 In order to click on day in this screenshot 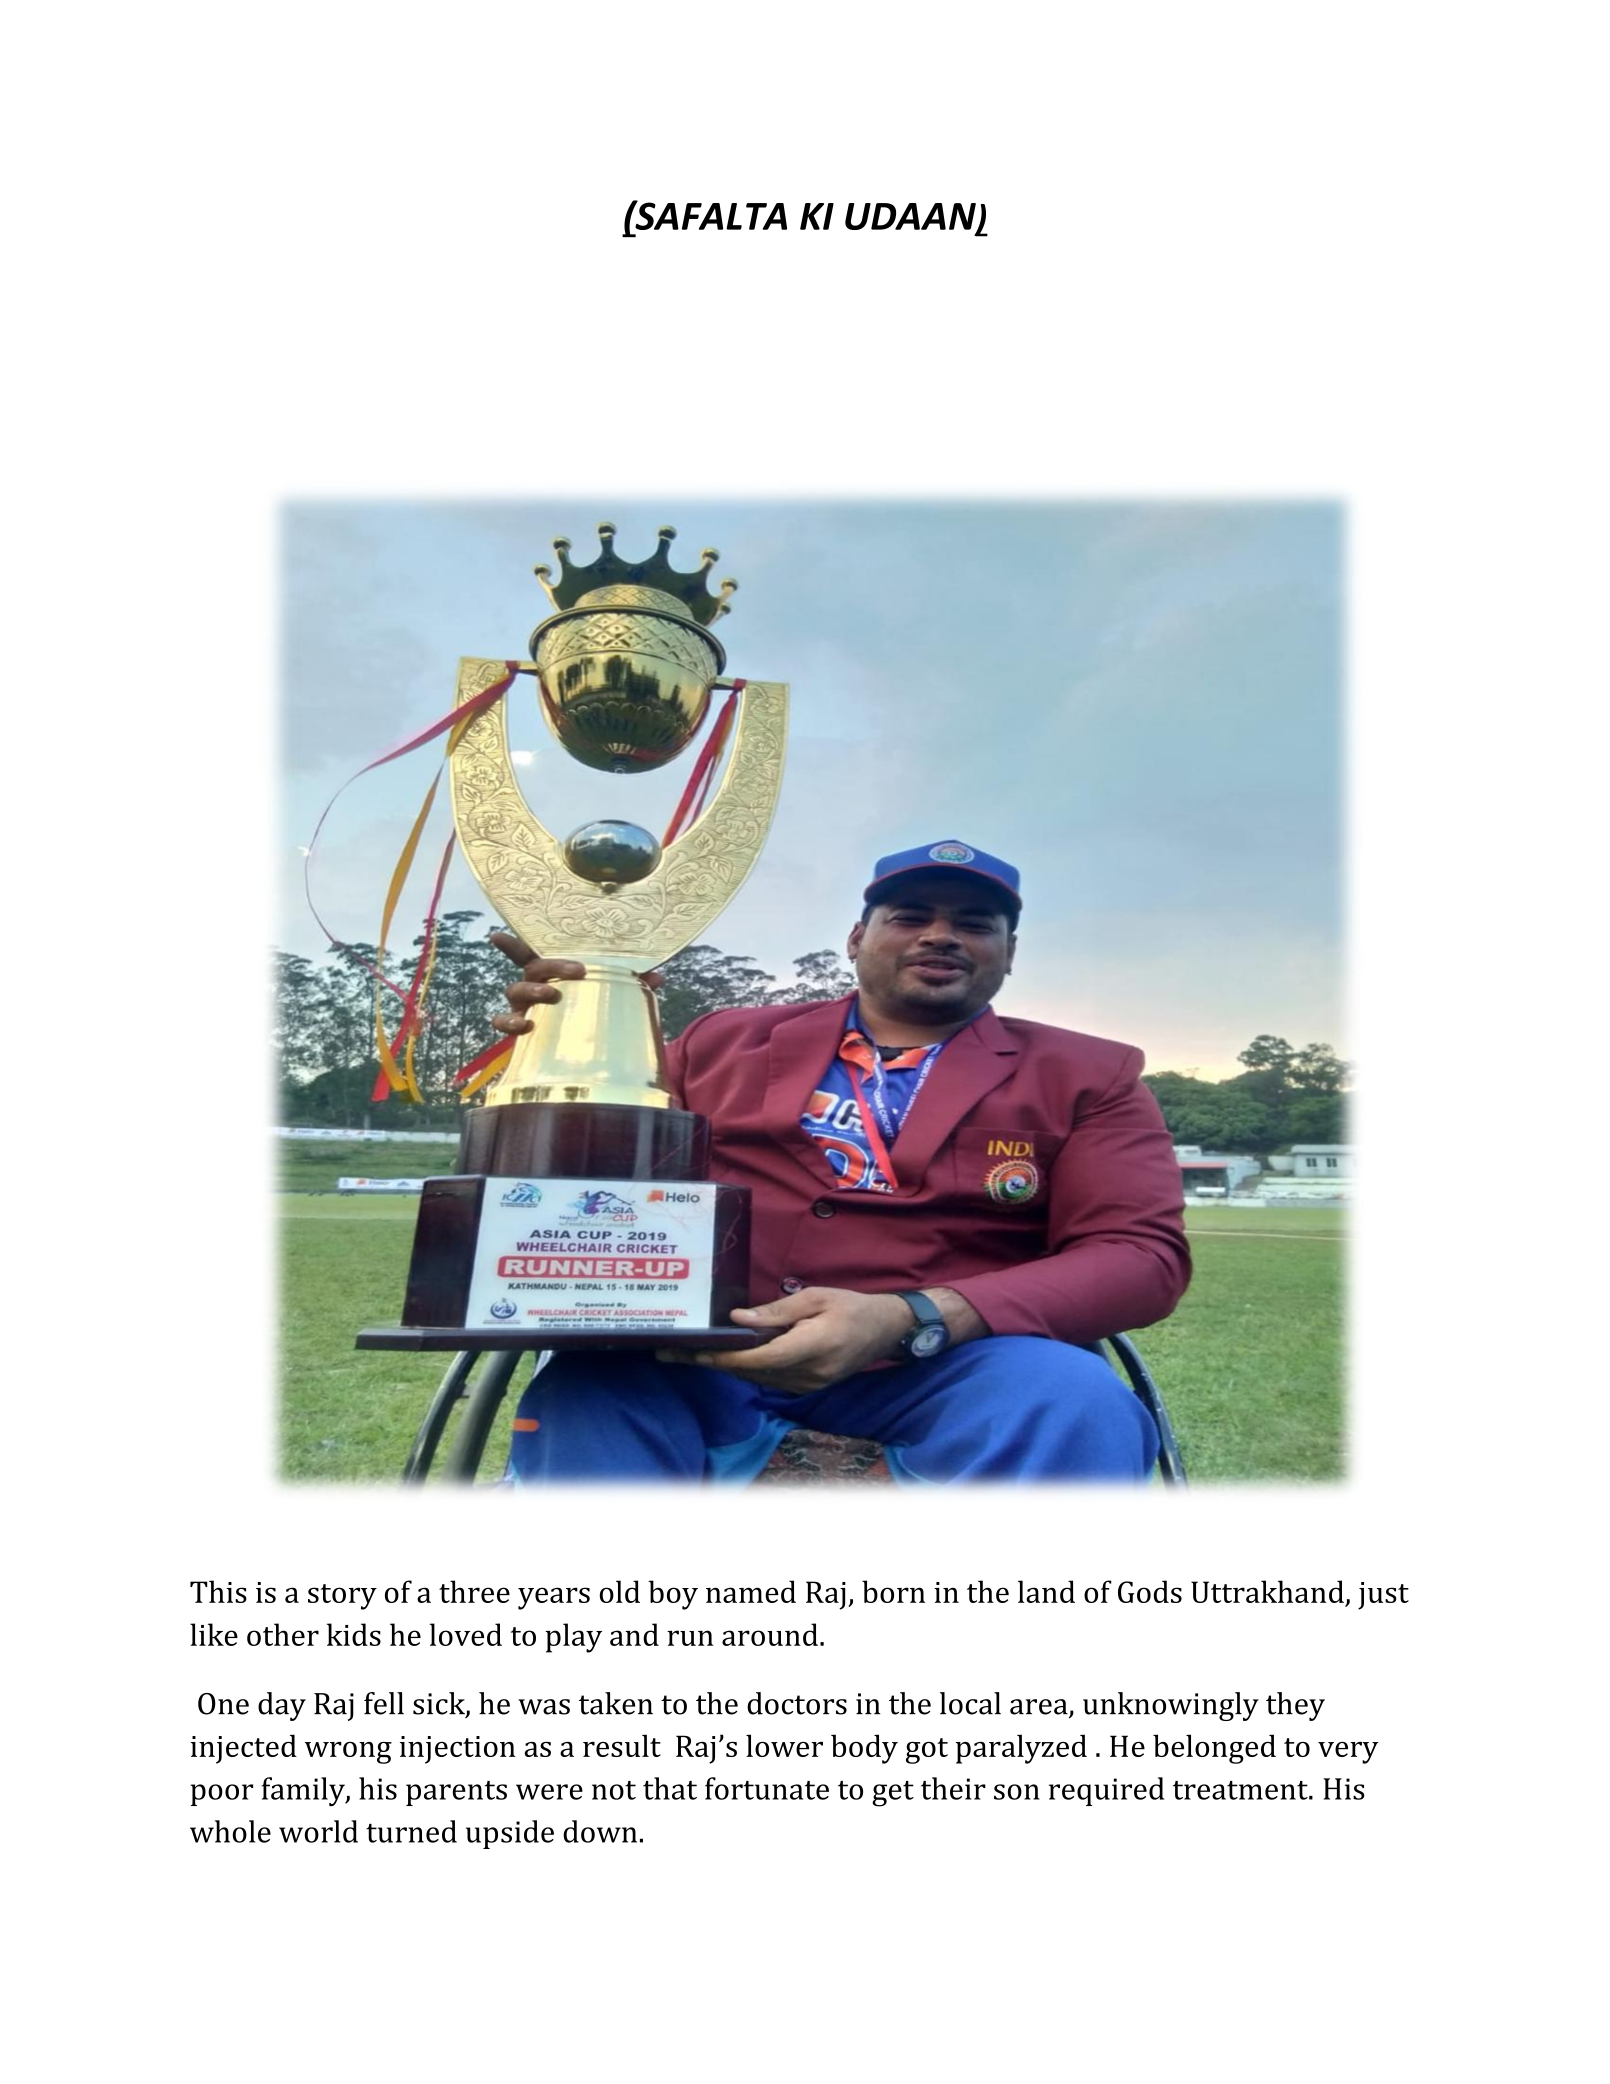, I will do `click(282, 1706)`.
